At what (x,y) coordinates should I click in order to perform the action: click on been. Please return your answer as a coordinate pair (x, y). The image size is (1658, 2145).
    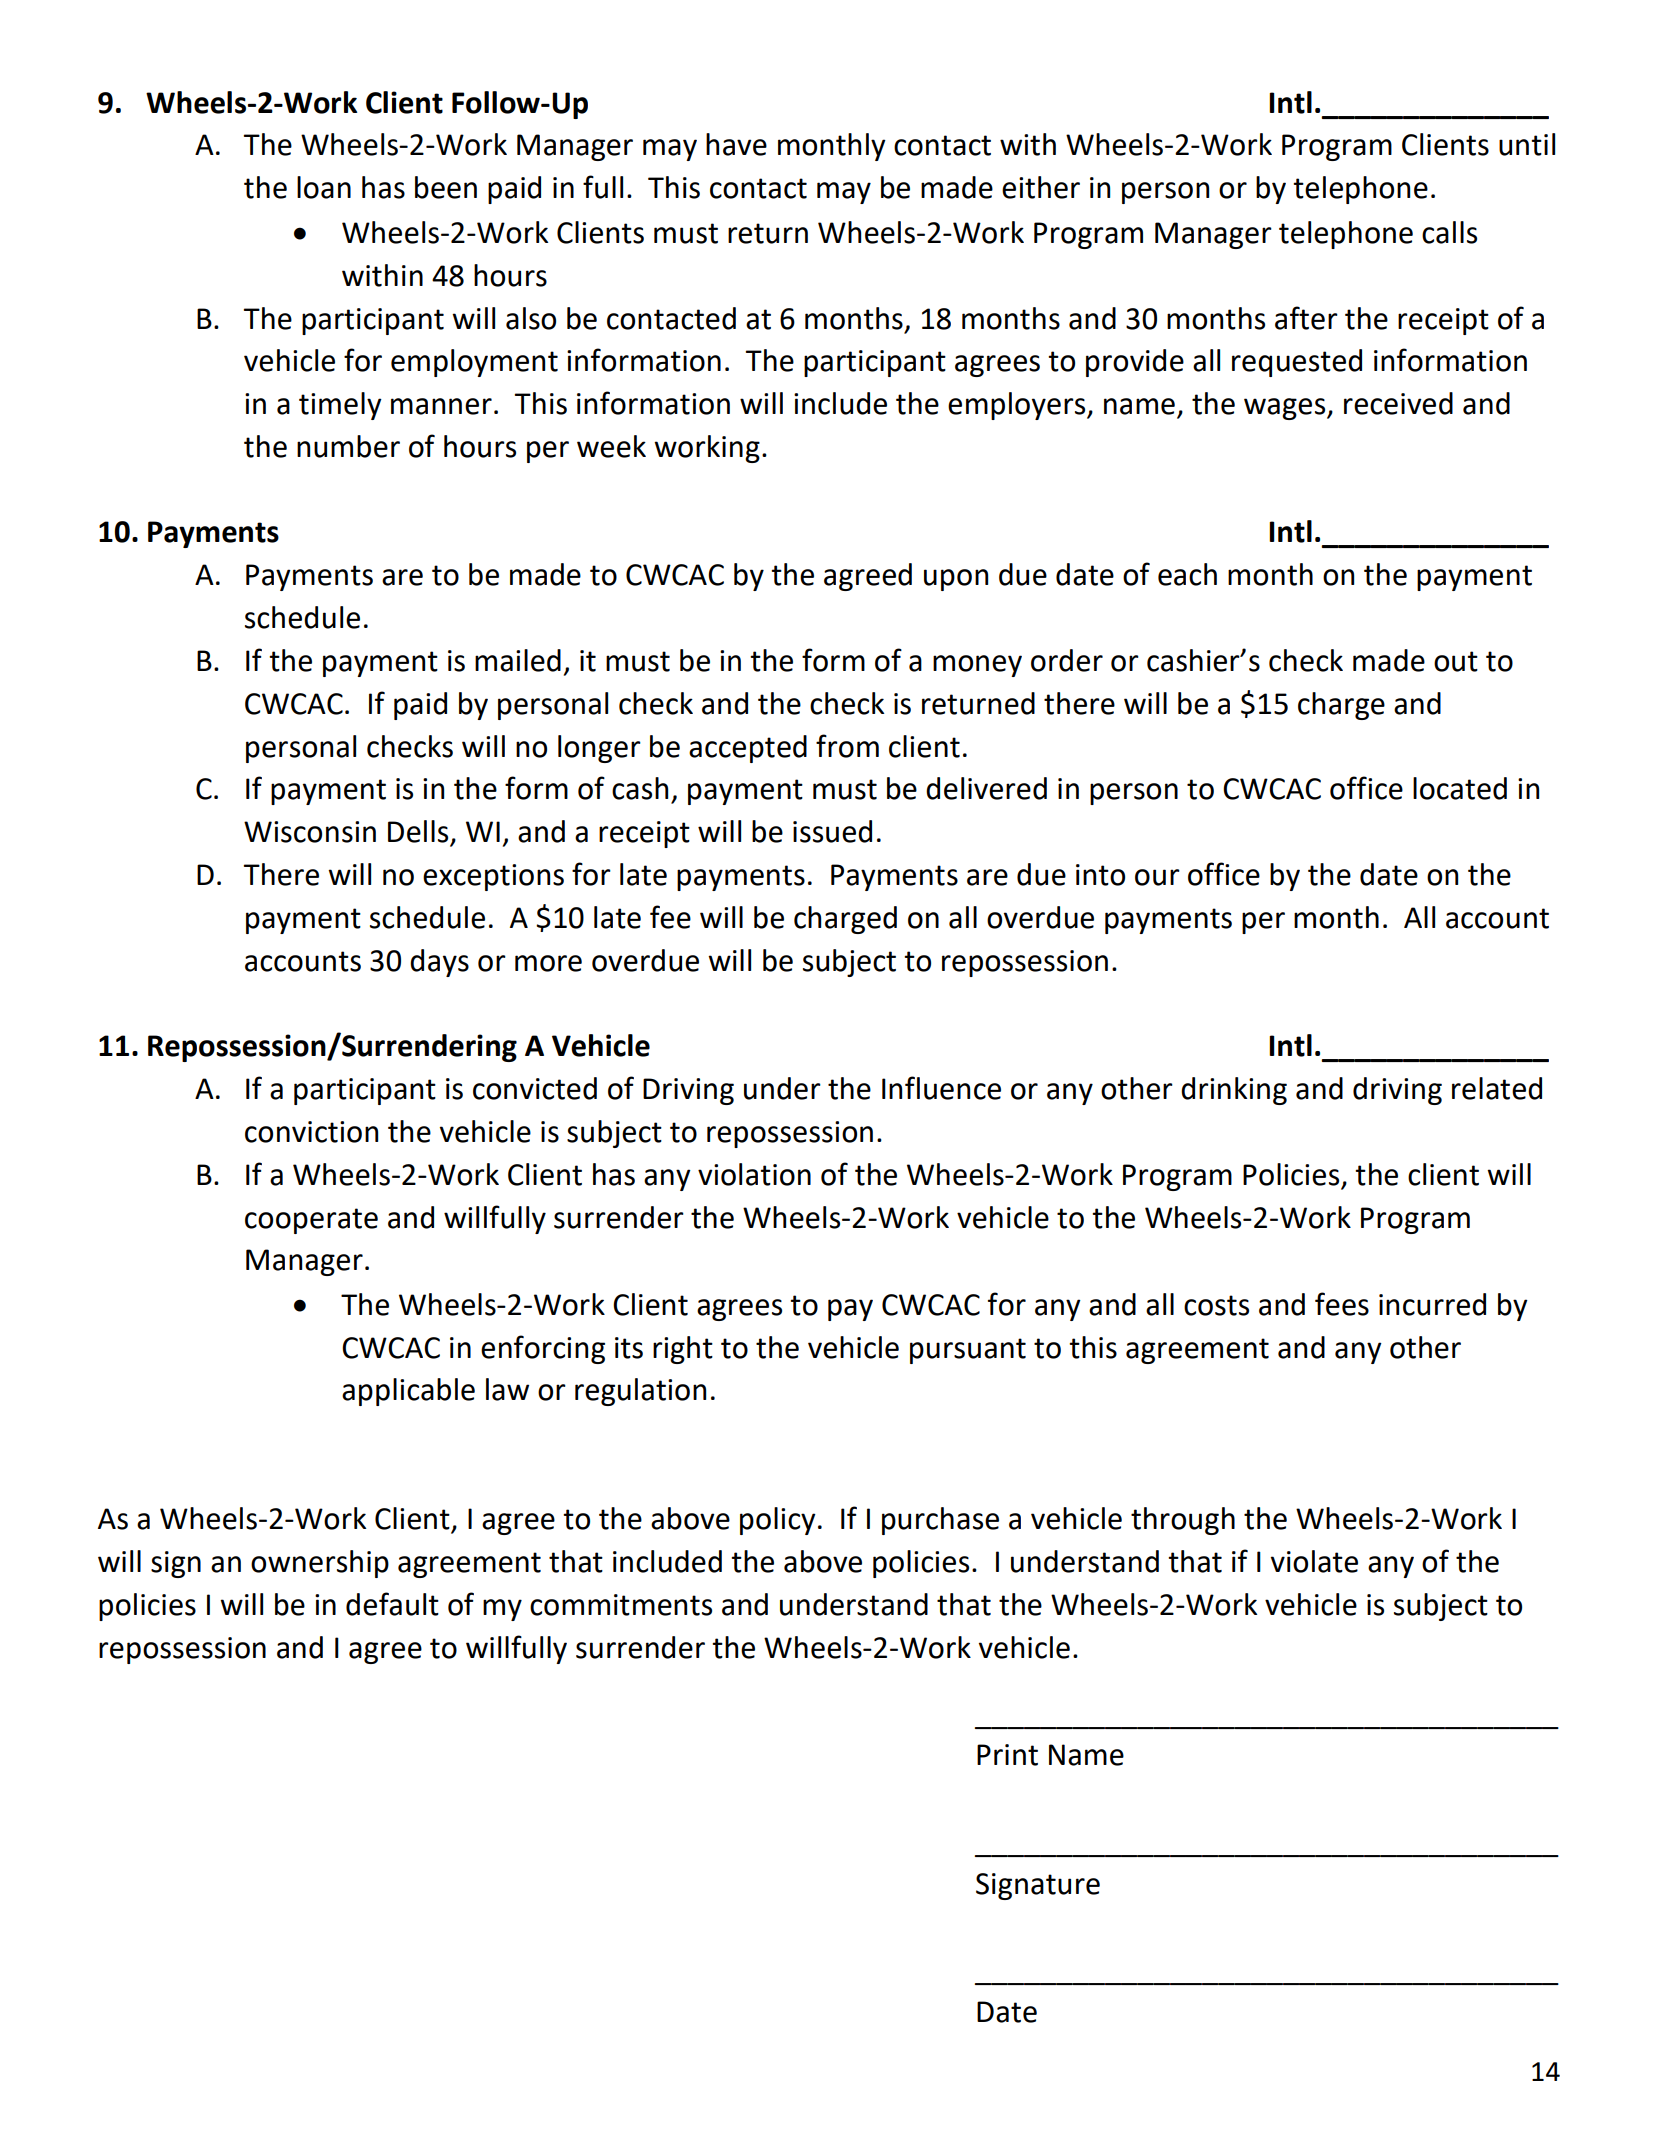
    Looking at the image, I should click on (446, 187).
